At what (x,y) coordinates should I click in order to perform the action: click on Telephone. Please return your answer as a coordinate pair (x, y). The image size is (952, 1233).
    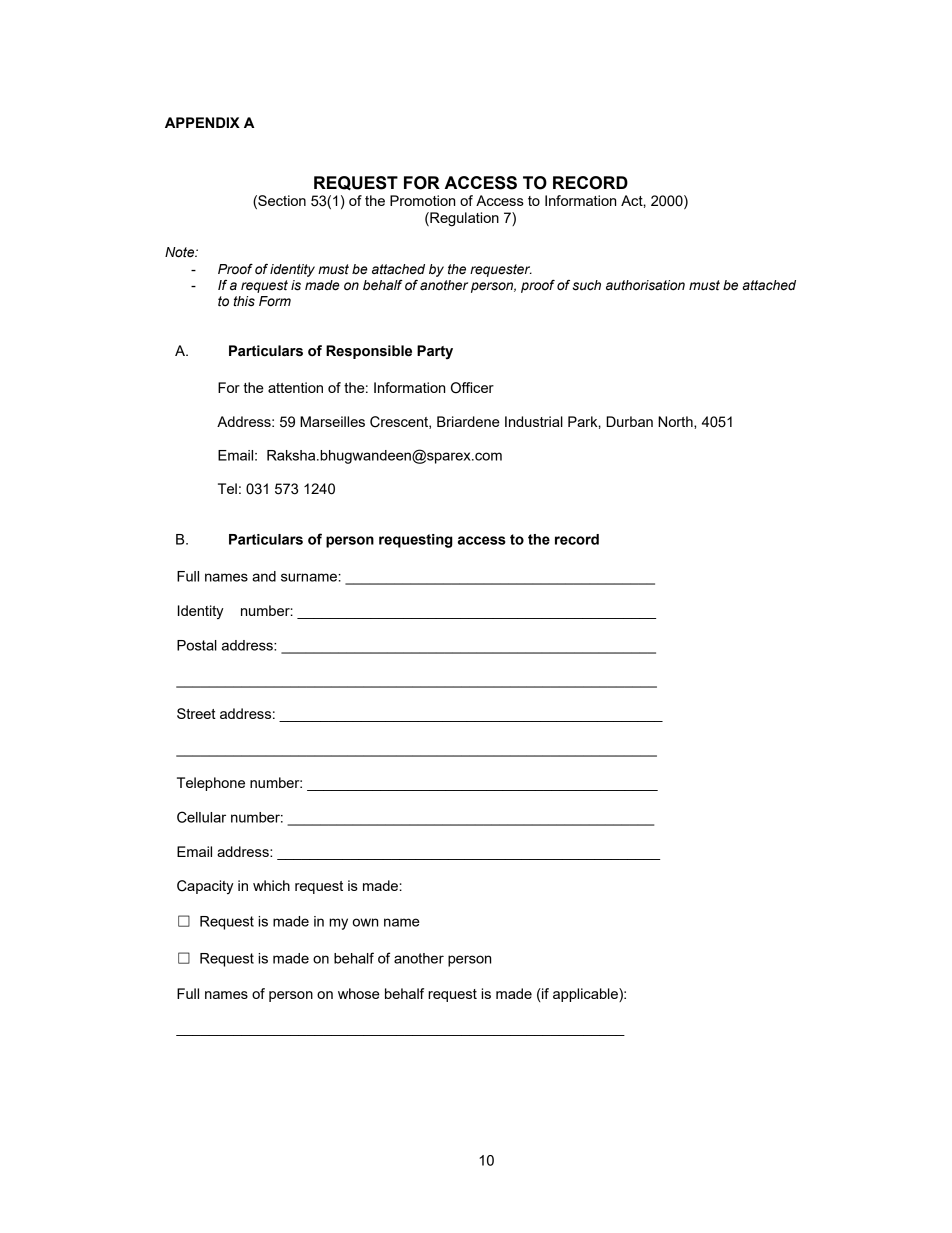
    Looking at the image, I should click on (211, 784).
